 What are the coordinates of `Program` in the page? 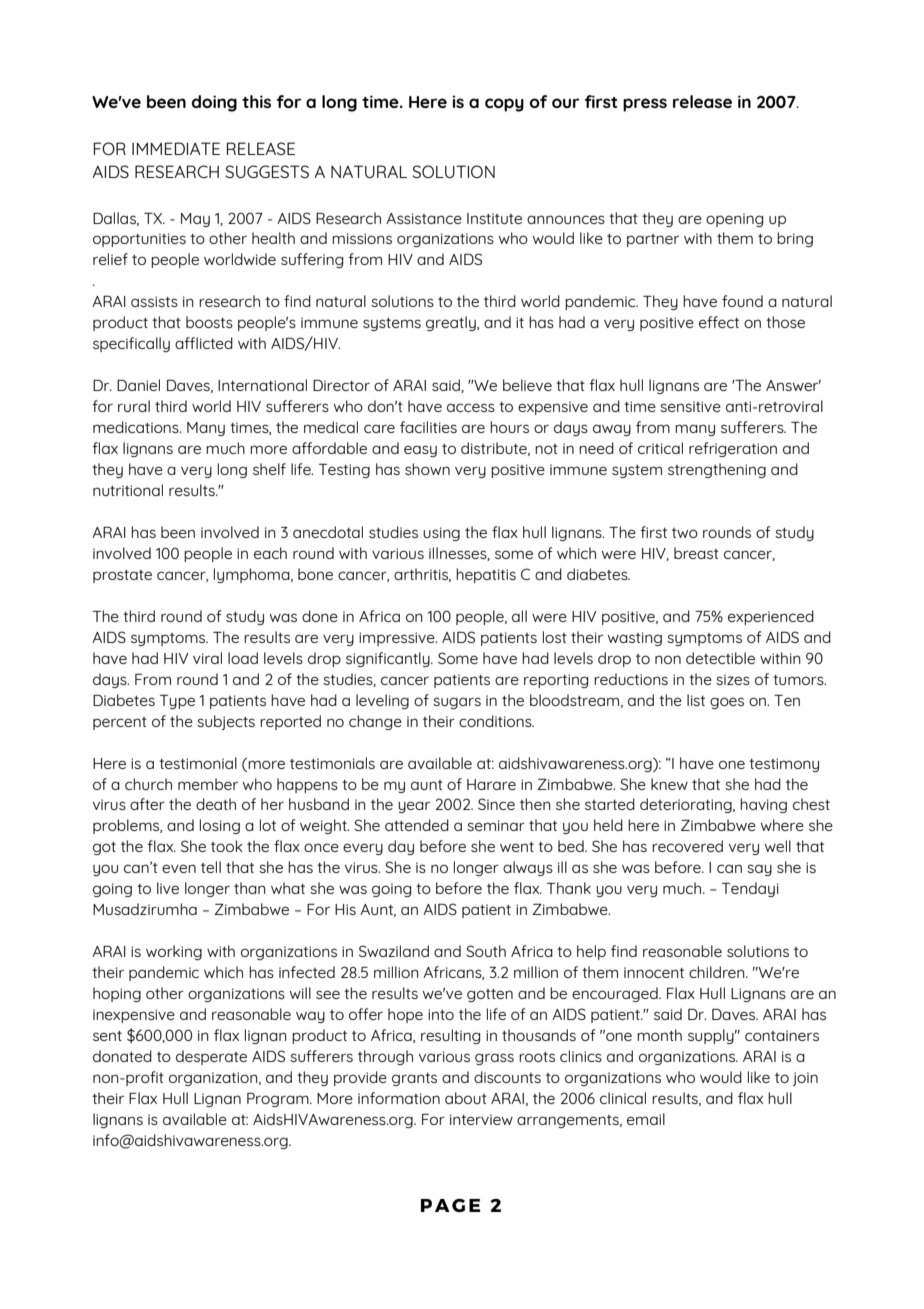 It's located at (279, 1100).
